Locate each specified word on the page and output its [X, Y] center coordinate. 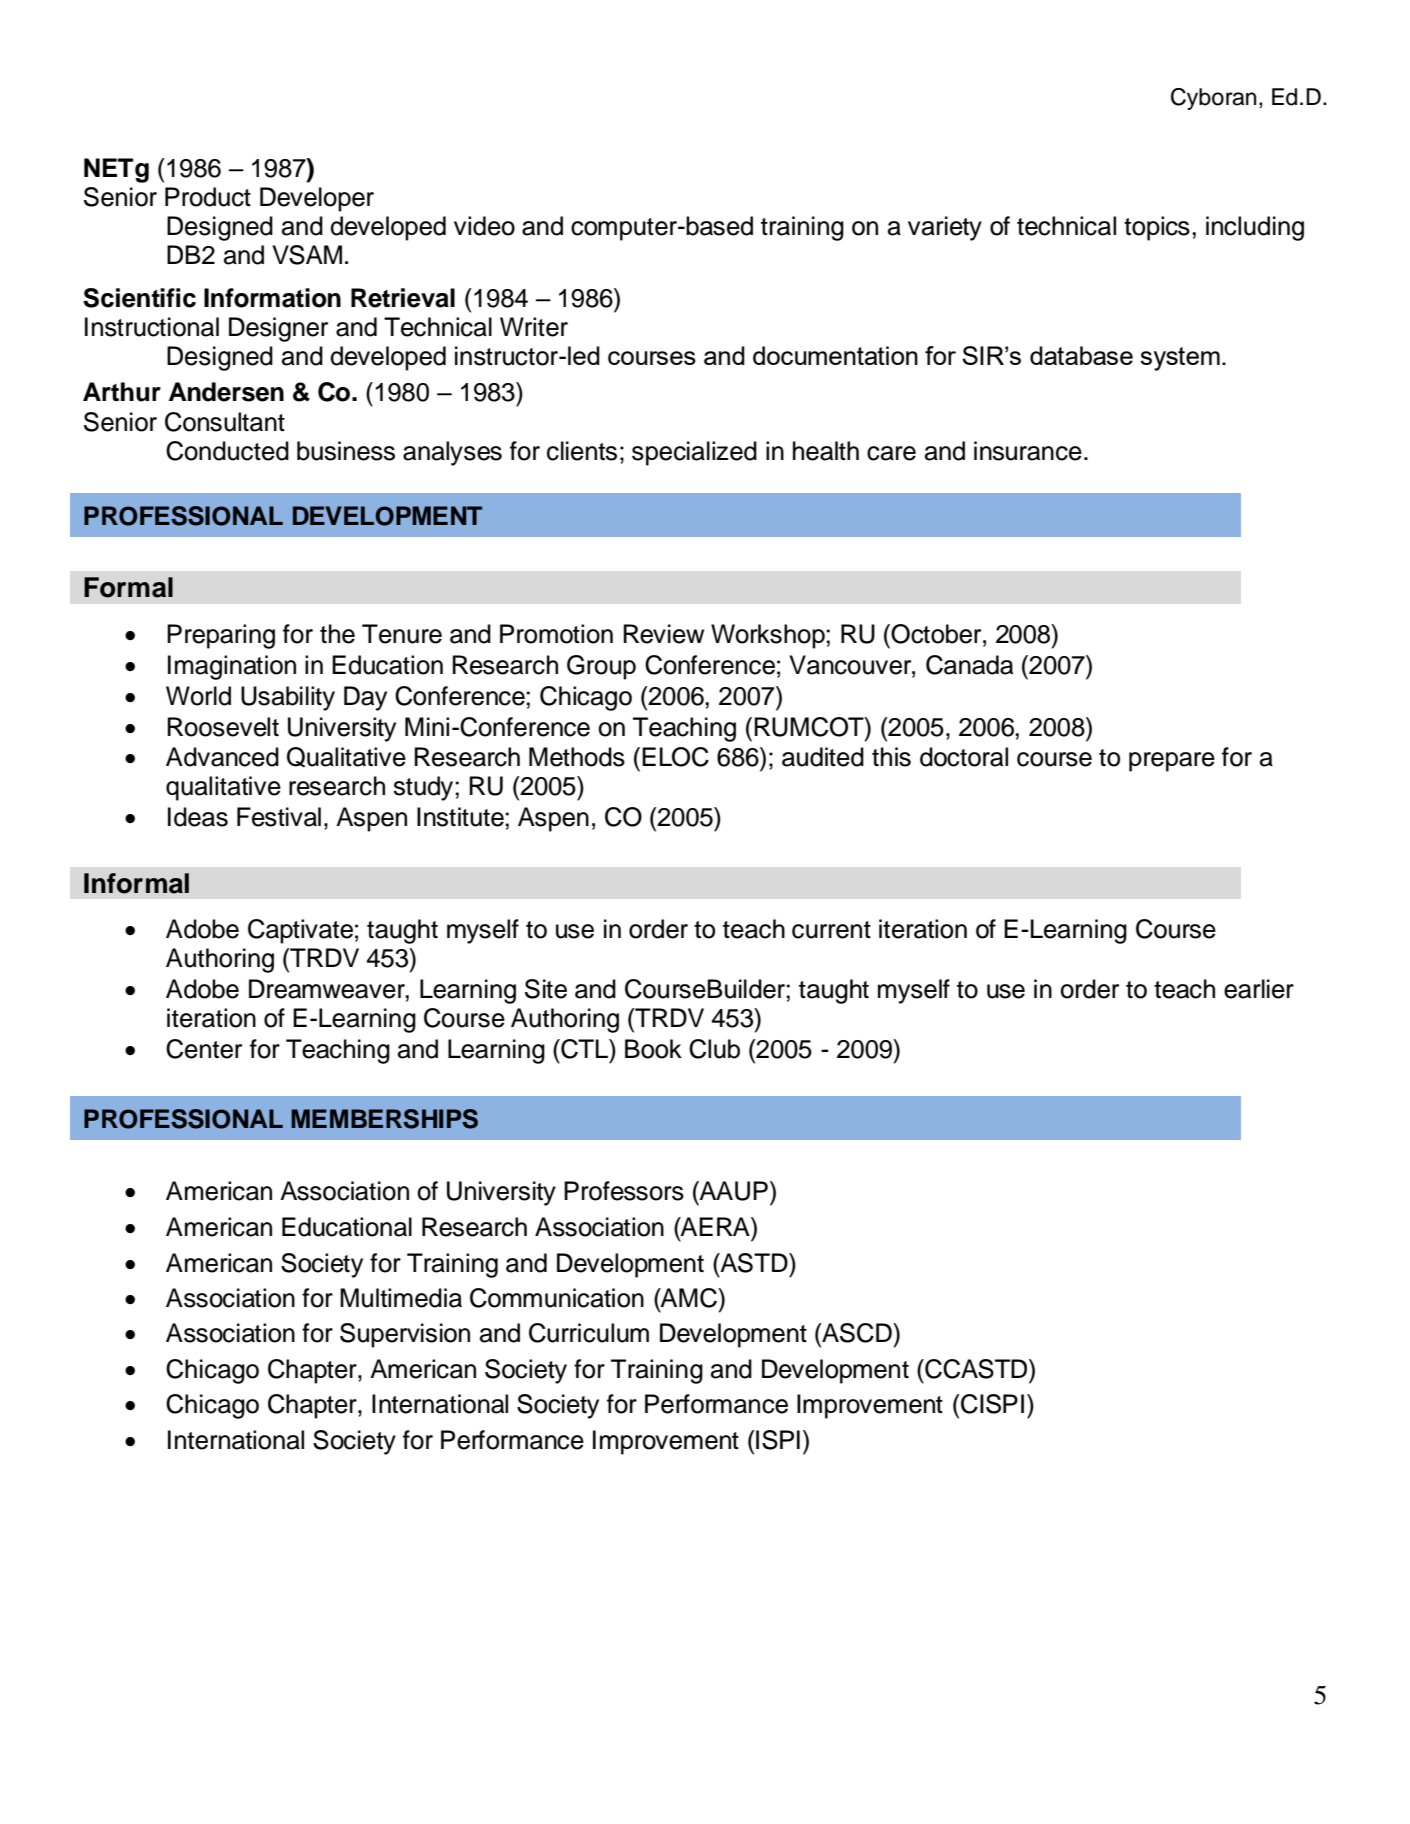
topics [1157, 228]
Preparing [221, 636]
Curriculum [589, 1333]
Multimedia [401, 1298]
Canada [969, 665]
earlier [1259, 989]
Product [208, 197]
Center [204, 1049]
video [484, 226]
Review [664, 634]
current [831, 930]
